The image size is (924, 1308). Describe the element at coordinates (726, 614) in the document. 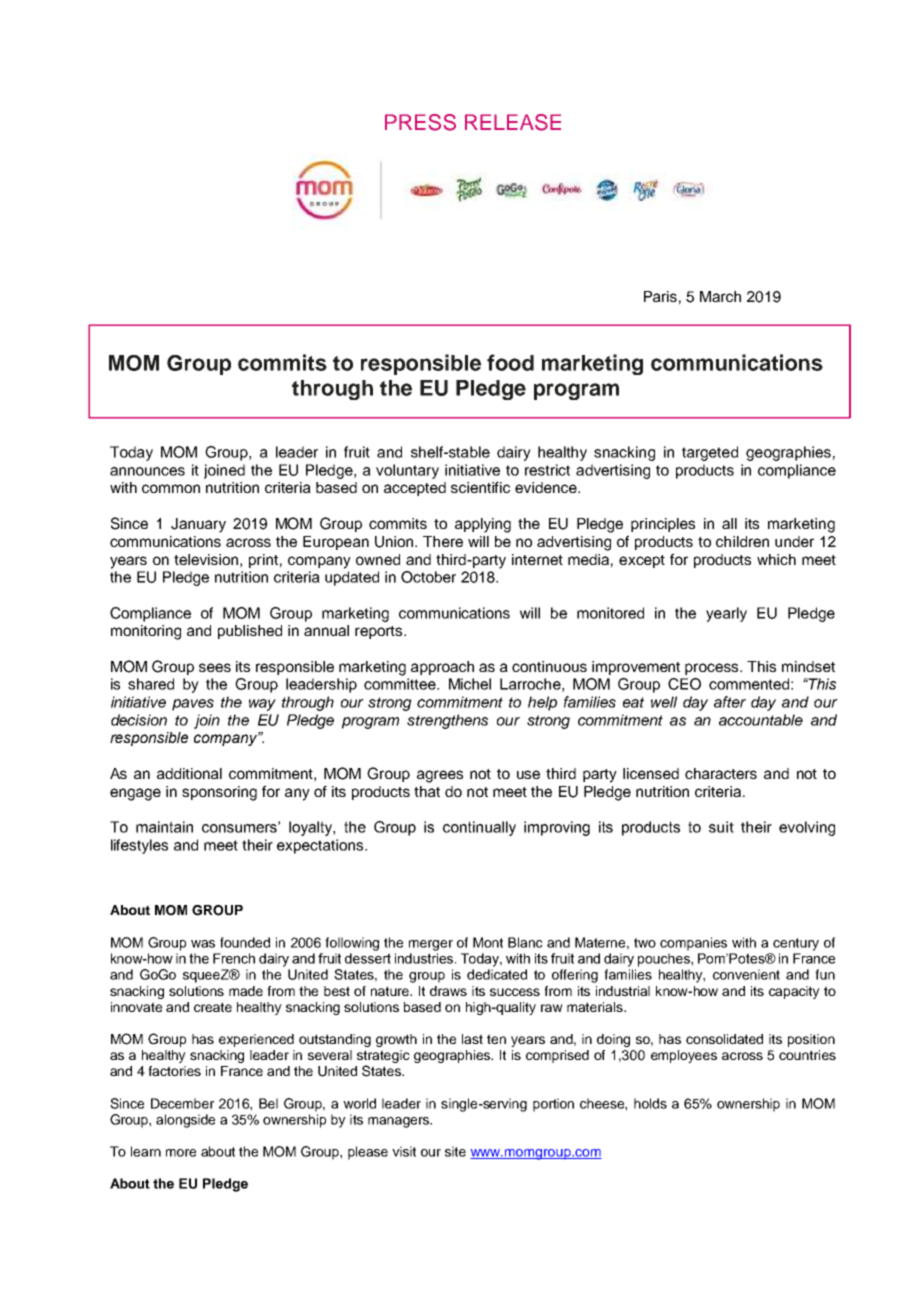

I see `yearly` at that location.
